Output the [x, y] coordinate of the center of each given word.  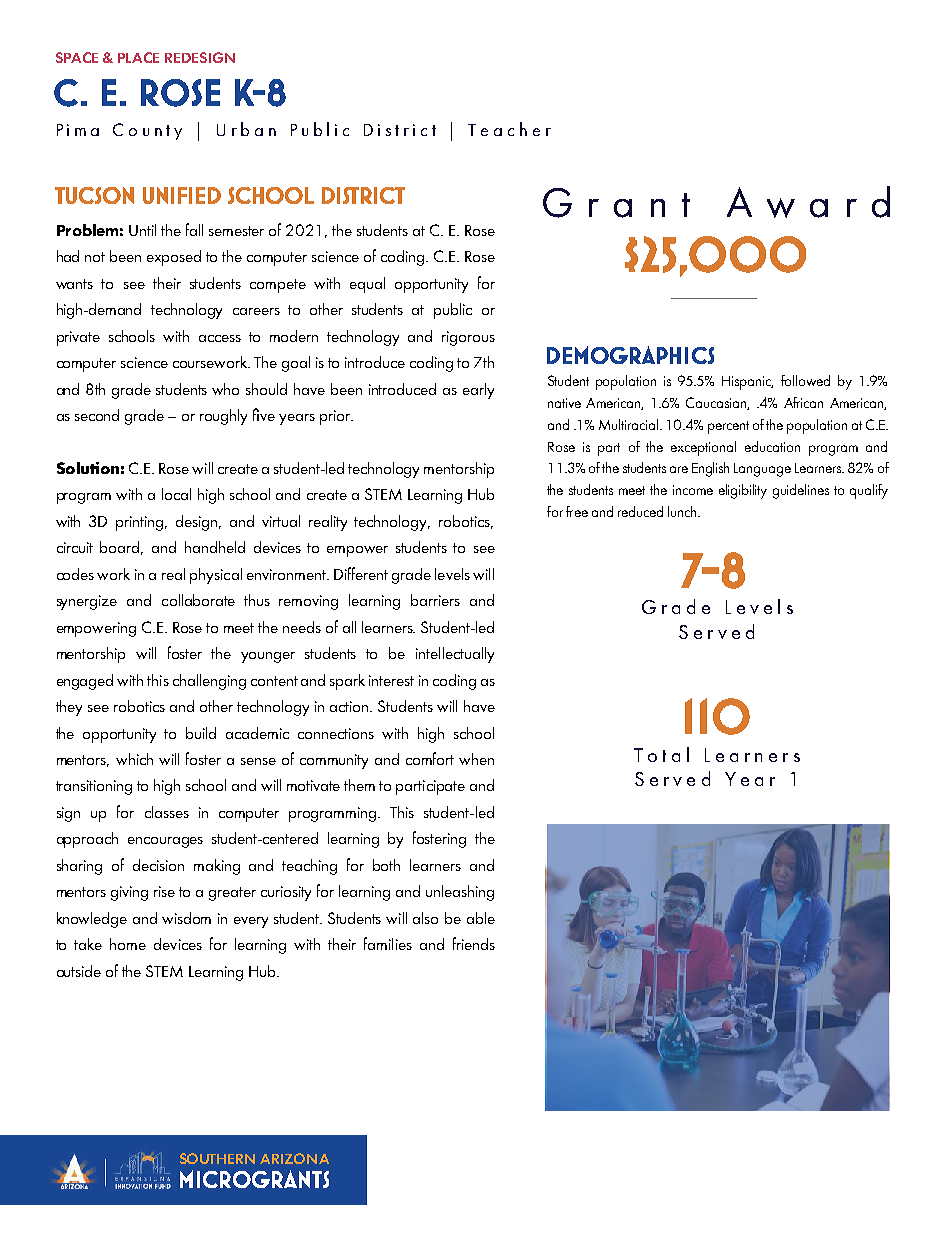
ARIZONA [294, 1158]
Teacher [509, 129]
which [134, 759]
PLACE [138, 57]
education [772, 446]
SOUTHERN [217, 1158]
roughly [223, 417]
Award [808, 202]
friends [474, 943]
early [478, 391]
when [476, 759]
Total [661, 754]
